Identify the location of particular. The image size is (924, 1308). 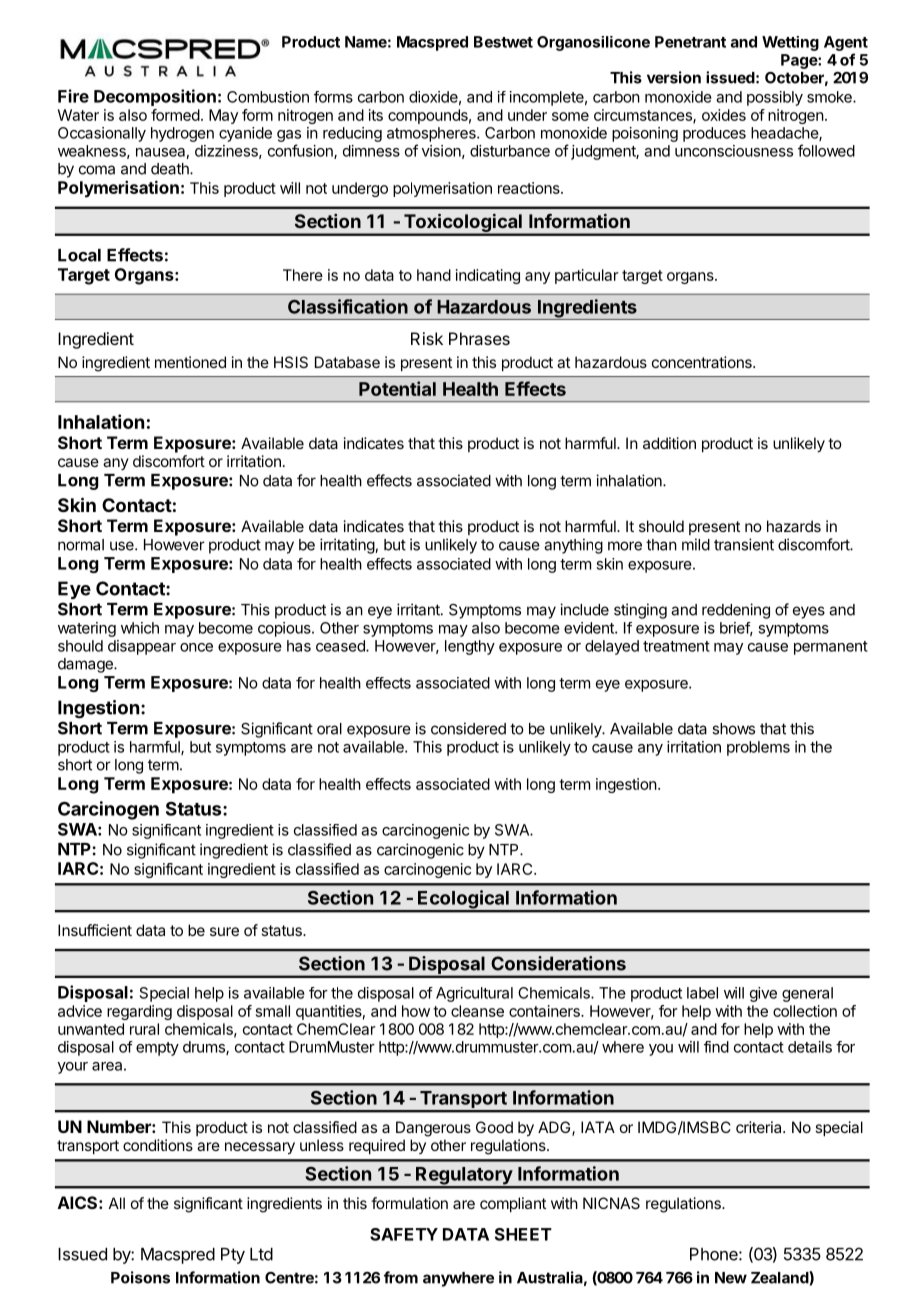
(587, 276).
